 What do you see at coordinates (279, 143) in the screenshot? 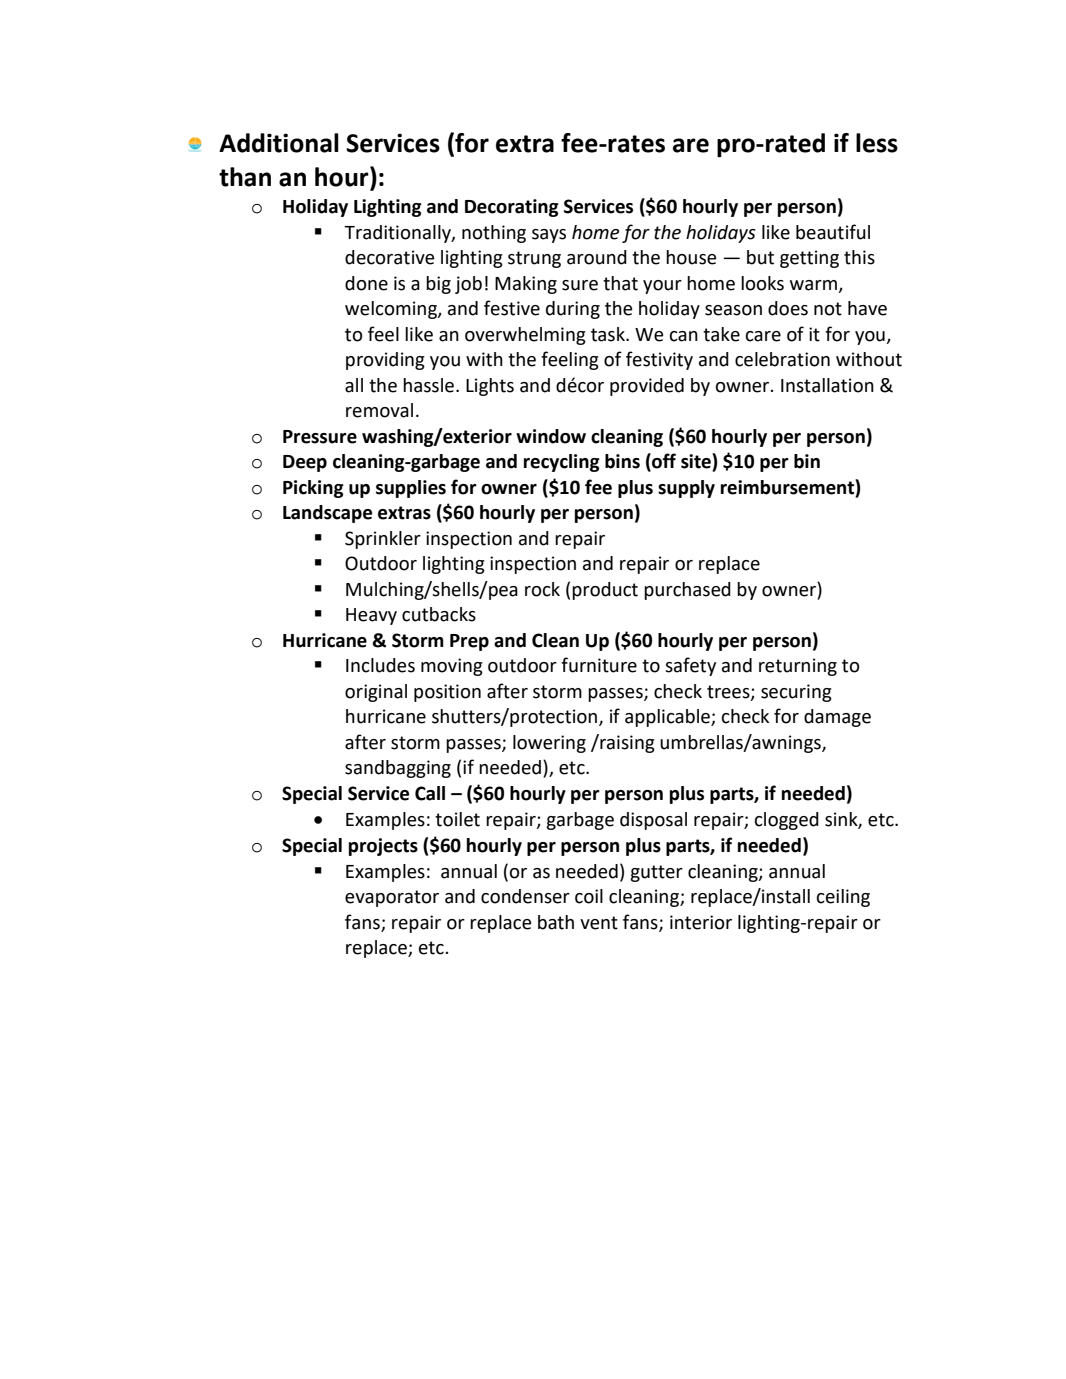
I see `Additional` at bounding box center [279, 143].
